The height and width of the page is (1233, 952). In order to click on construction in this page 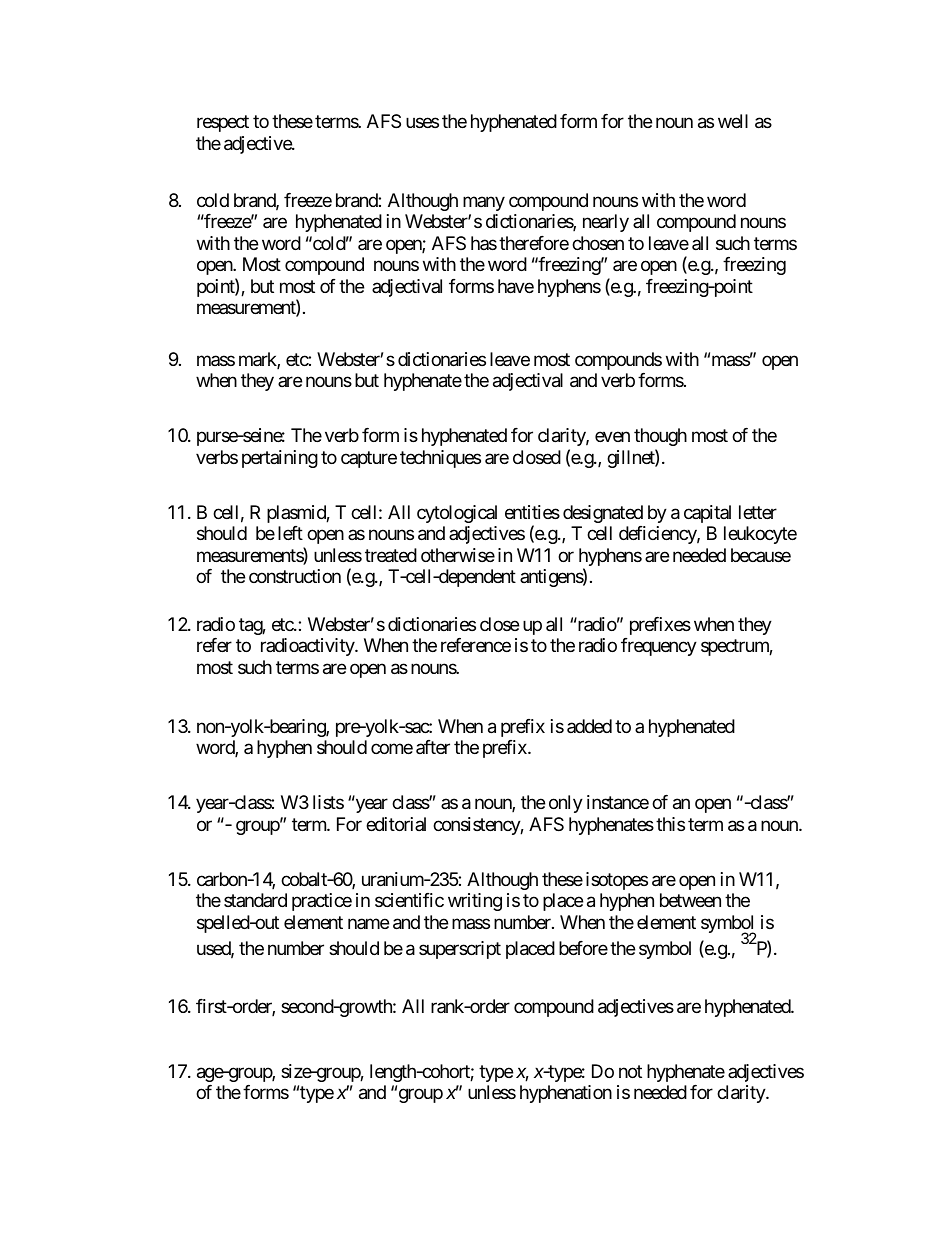, I will do `click(295, 576)`.
